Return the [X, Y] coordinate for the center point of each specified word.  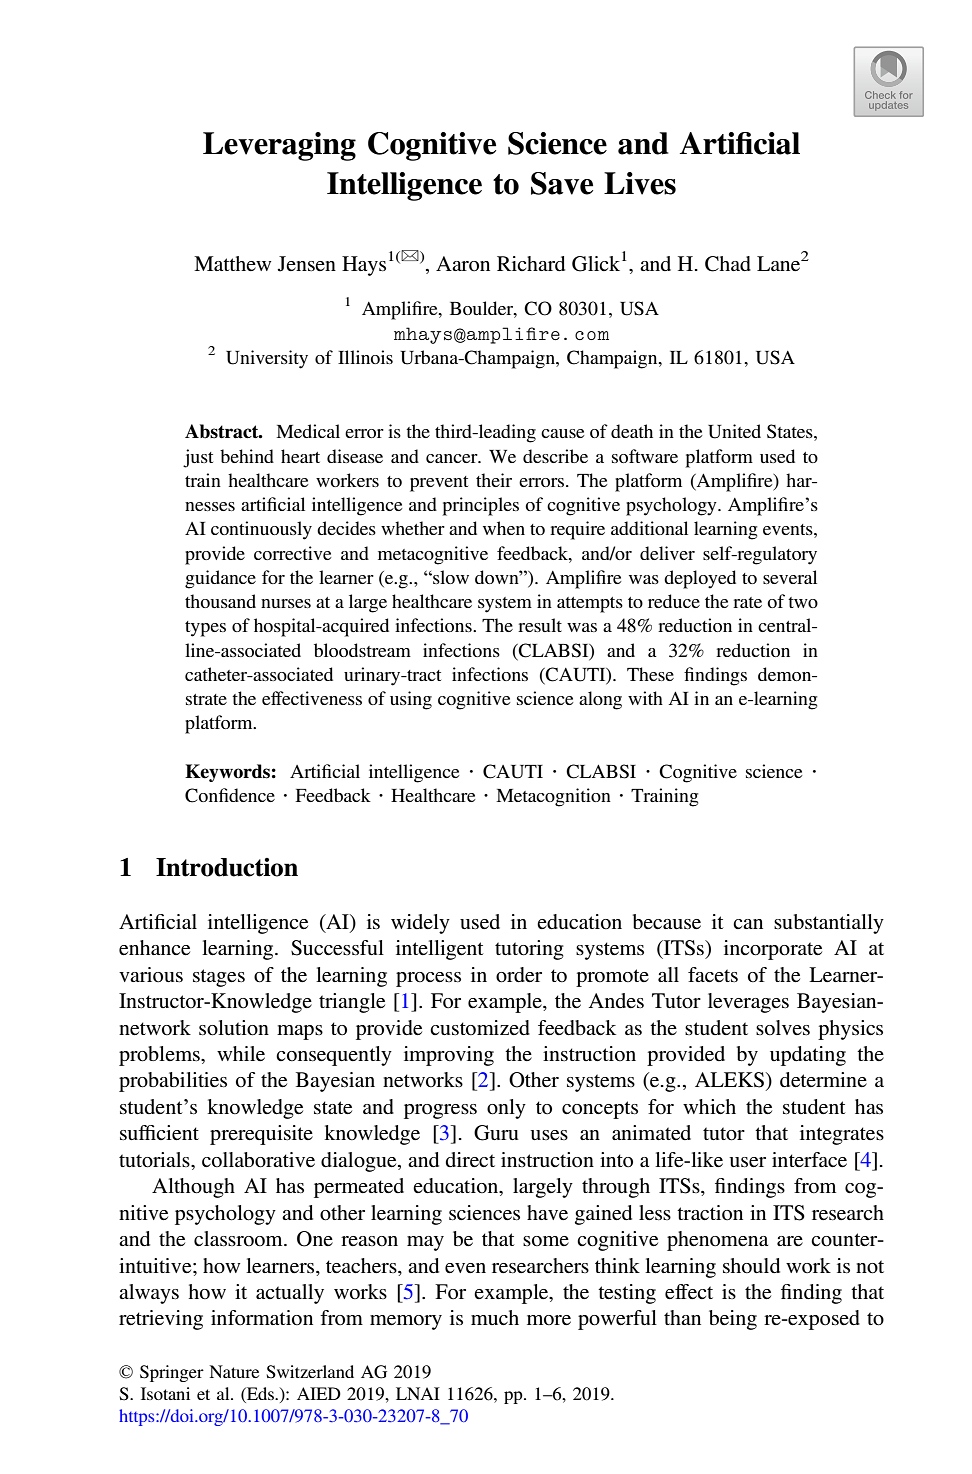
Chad [728, 264]
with [645, 698]
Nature [234, 1371]
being [733, 1320]
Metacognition [553, 797]
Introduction [227, 867]
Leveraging [279, 146]
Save [562, 183]
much [495, 1317]
